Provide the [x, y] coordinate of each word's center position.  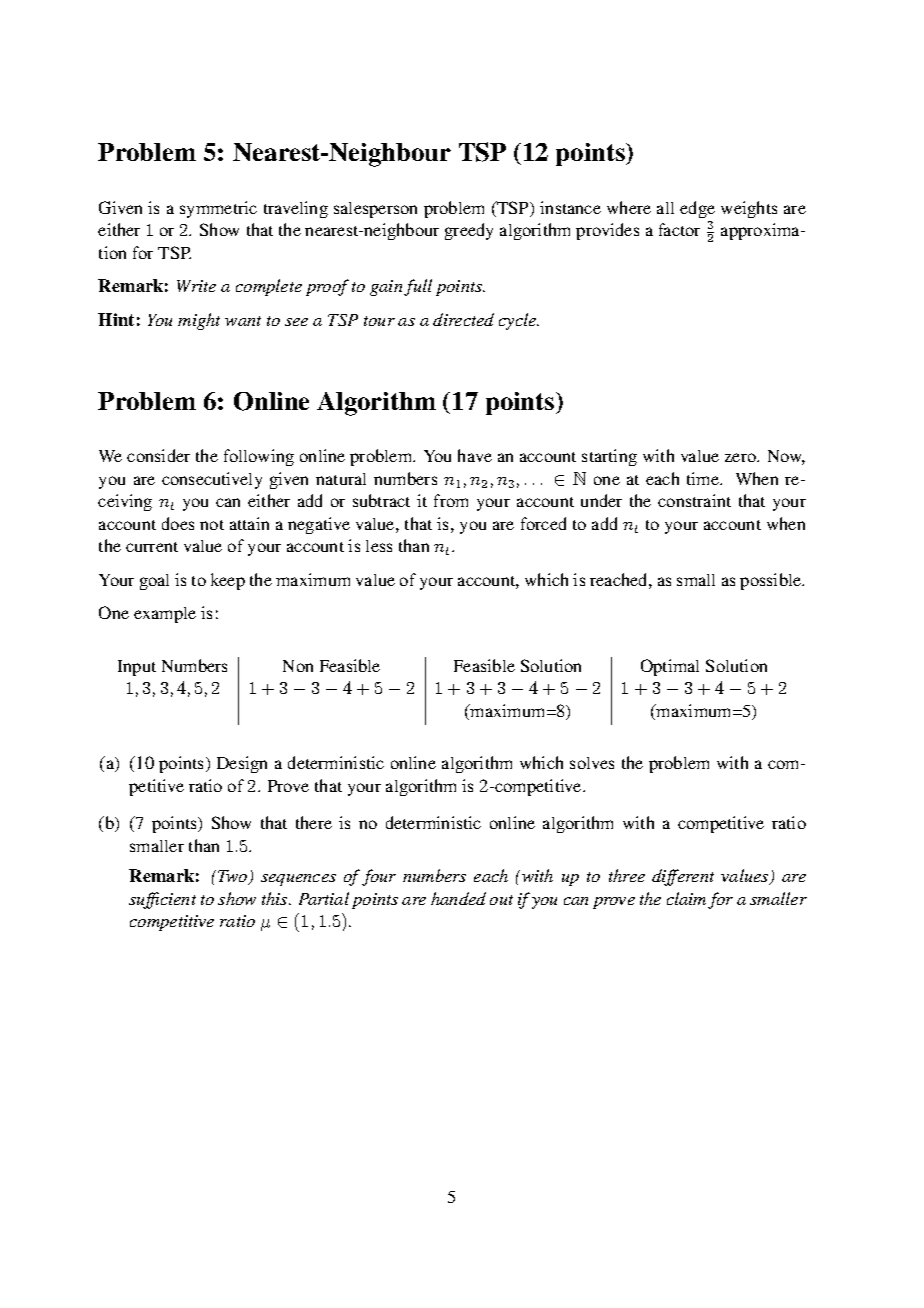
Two [234, 877]
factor [679, 229]
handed [458, 898]
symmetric [218, 209]
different [683, 877]
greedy [469, 231]
